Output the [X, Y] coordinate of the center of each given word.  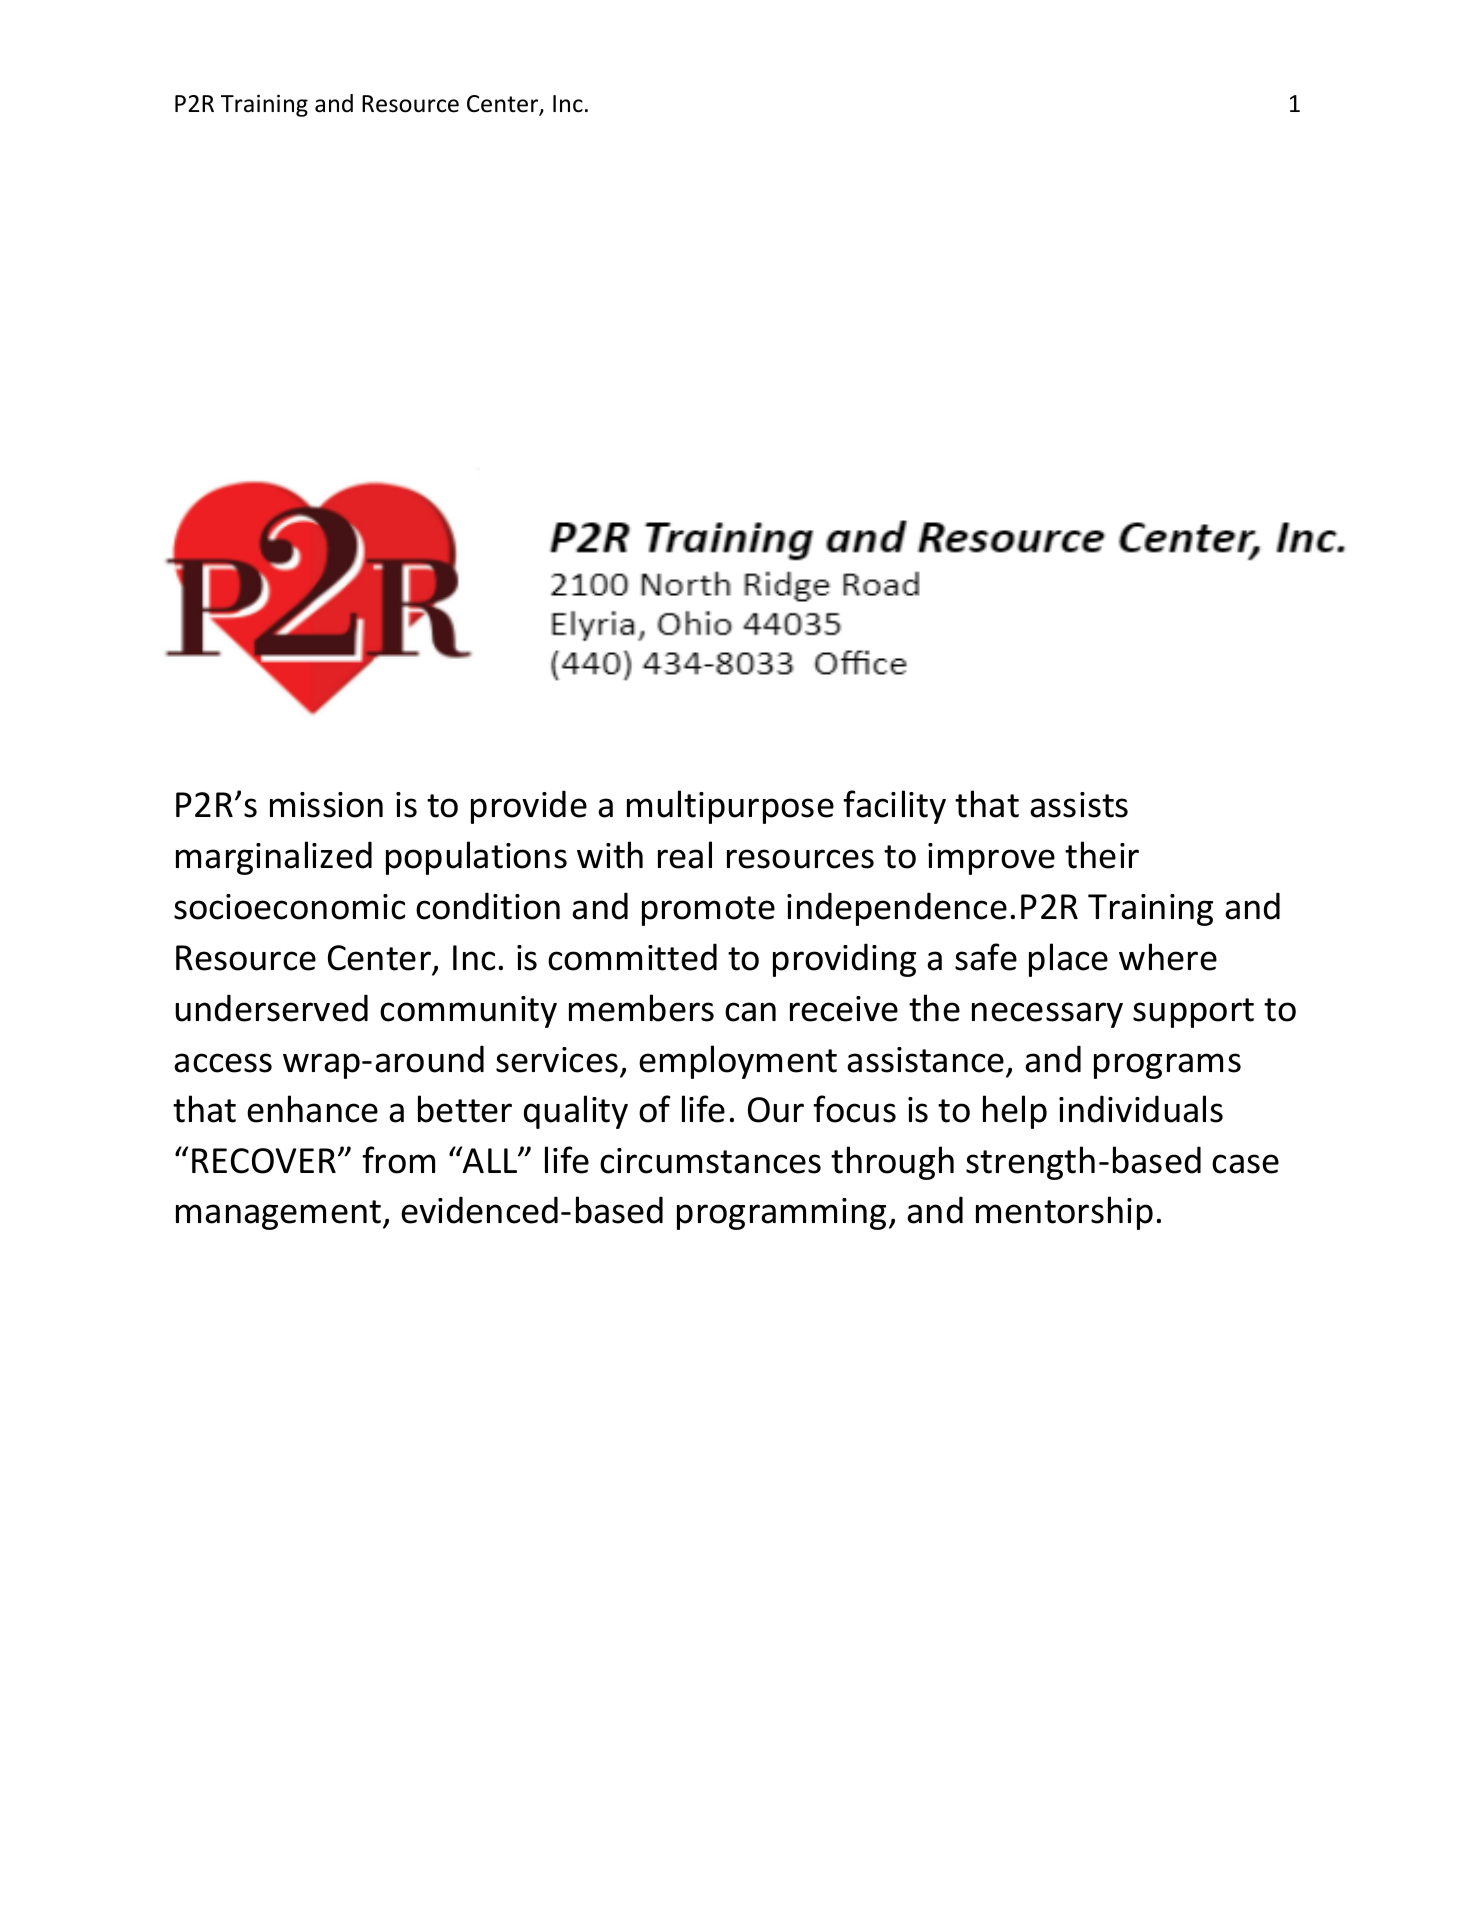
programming [781, 1214]
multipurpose [730, 807]
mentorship [1064, 1213]
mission [326, 805]
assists [1079, 805]
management [280, 1215]
